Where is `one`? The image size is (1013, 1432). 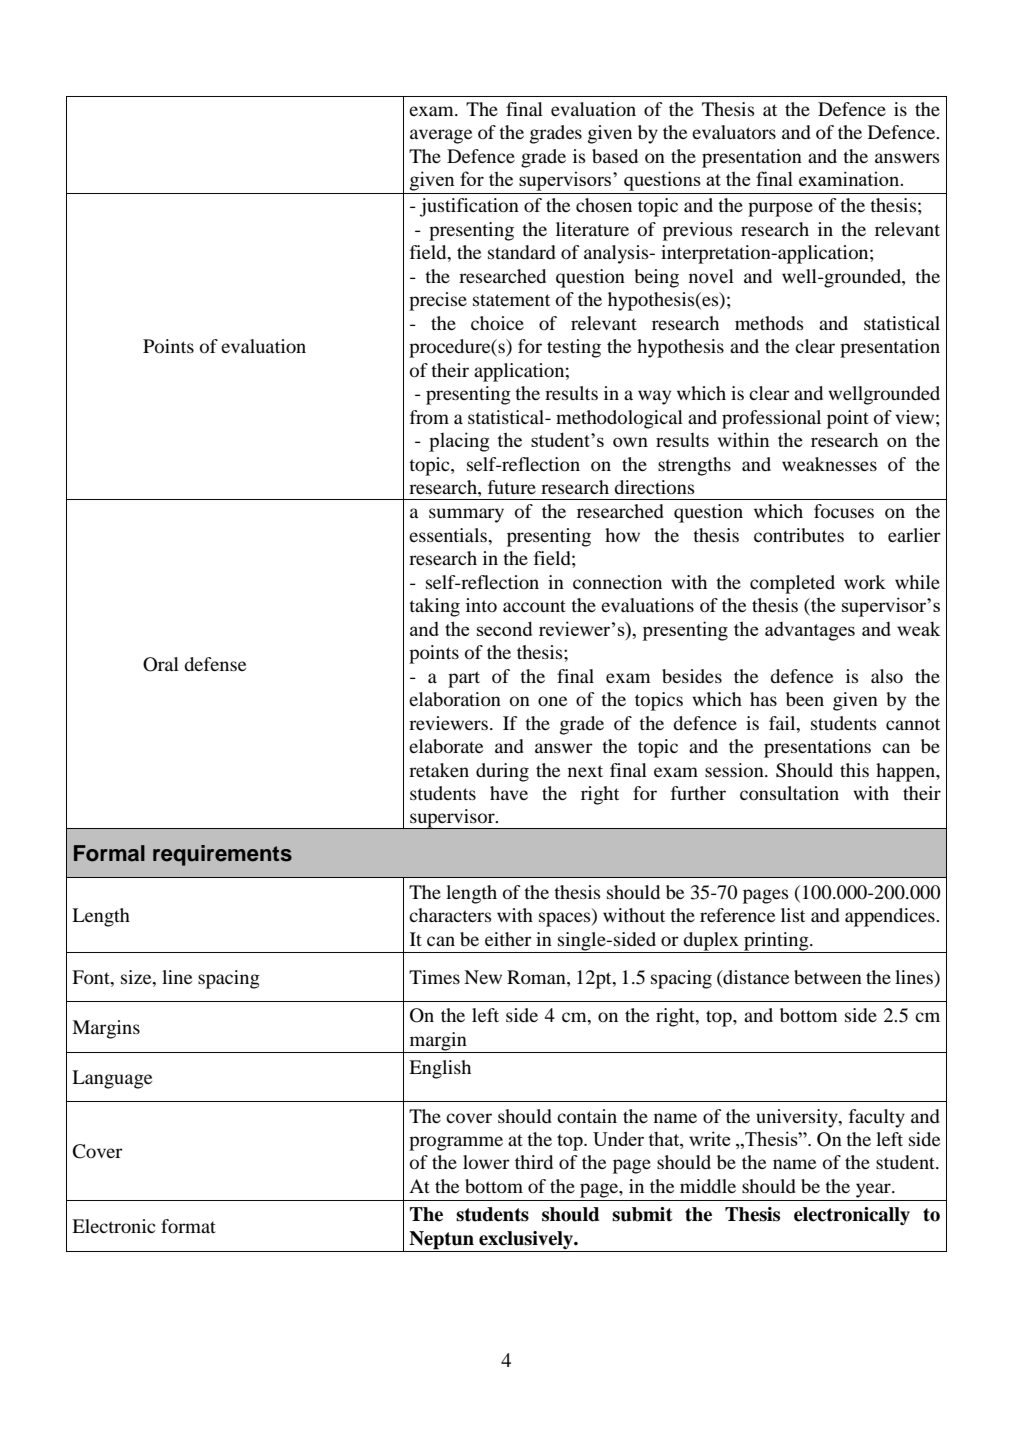
one is located at coordinates (552, 701).
